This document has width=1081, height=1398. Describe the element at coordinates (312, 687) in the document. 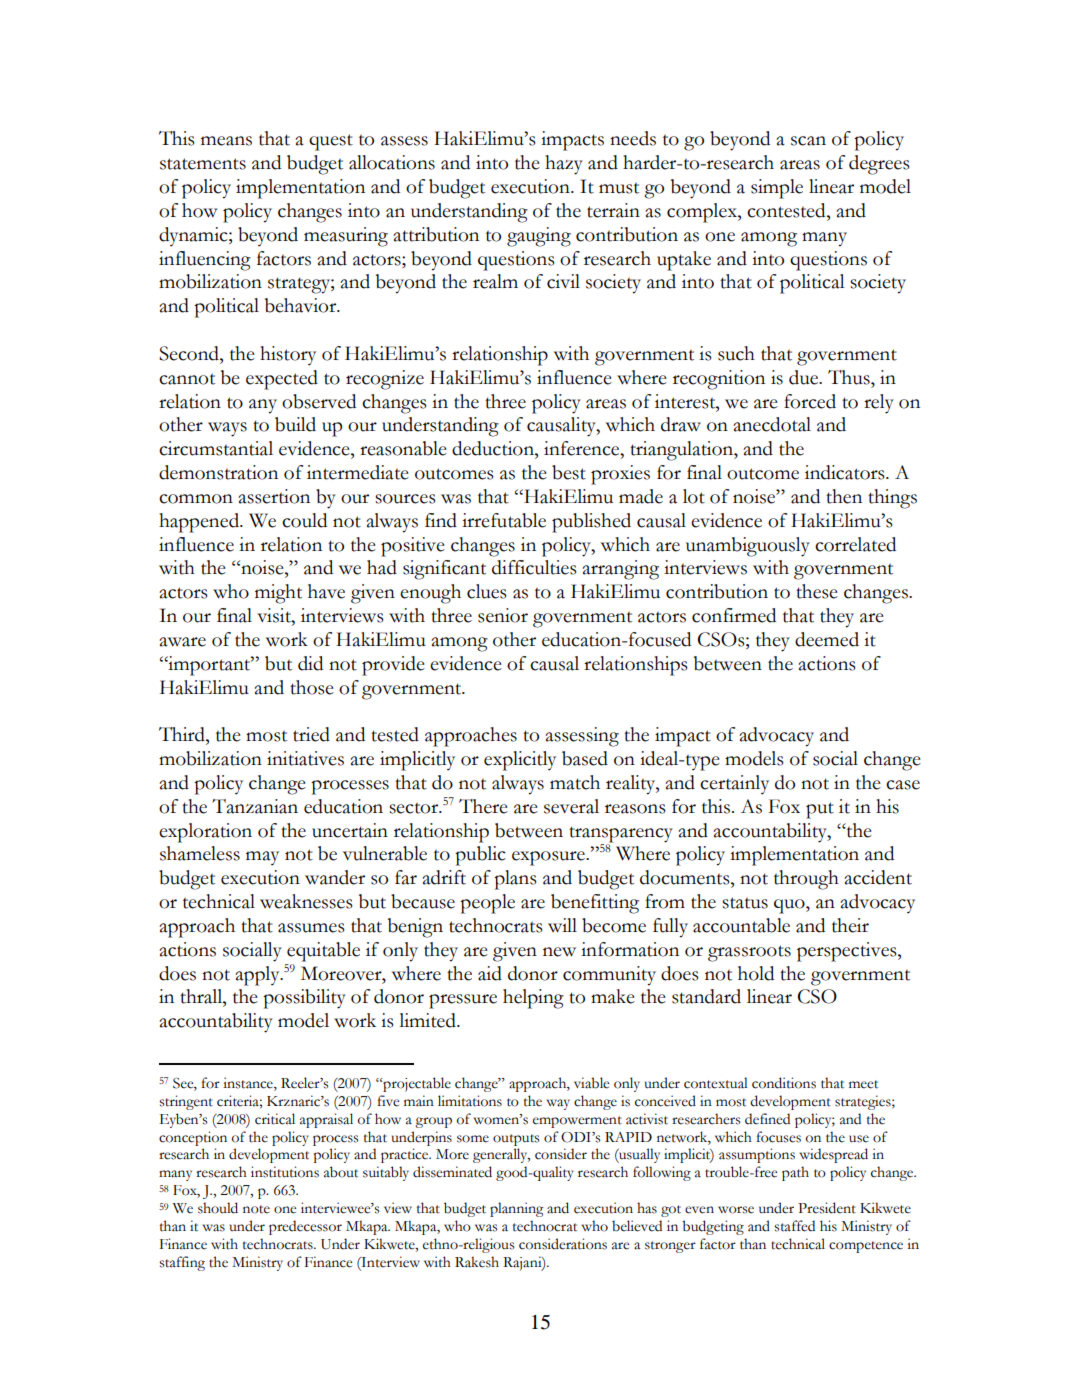

I see `those` at that location.
